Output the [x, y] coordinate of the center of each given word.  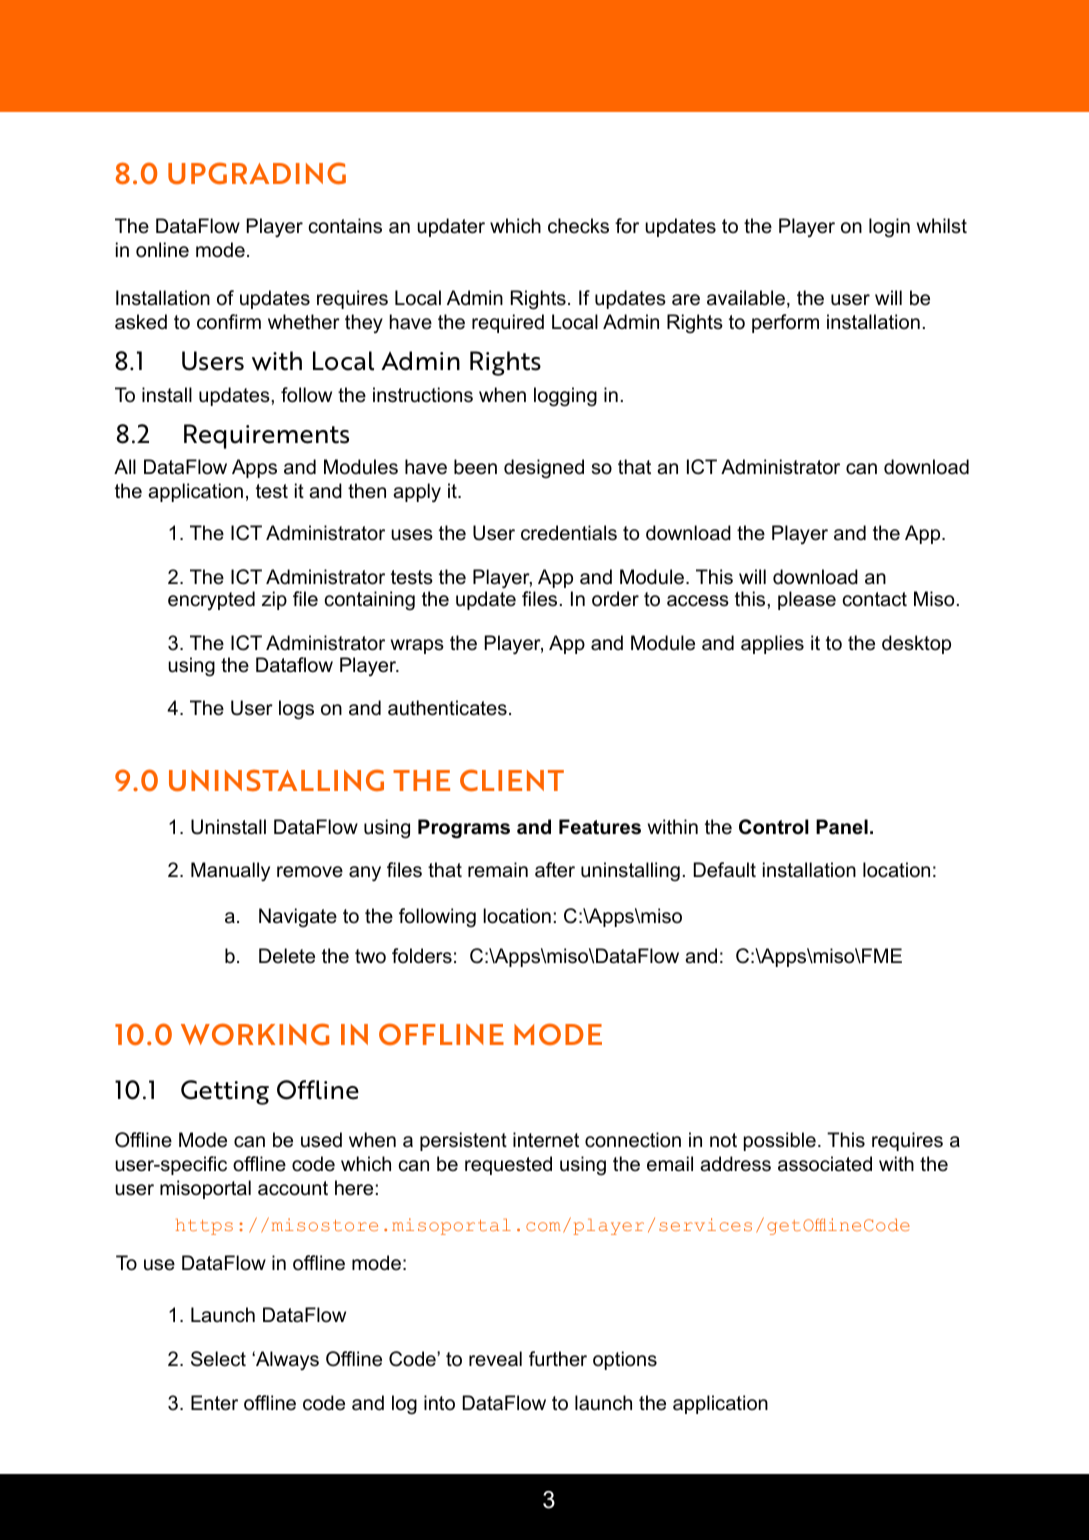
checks [578, 226]
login [889, 228]
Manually [230, 871]
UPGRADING [257, 173]
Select [218, 1359]
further [558, 1359]
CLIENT [512, 780]
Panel [842, 827]
